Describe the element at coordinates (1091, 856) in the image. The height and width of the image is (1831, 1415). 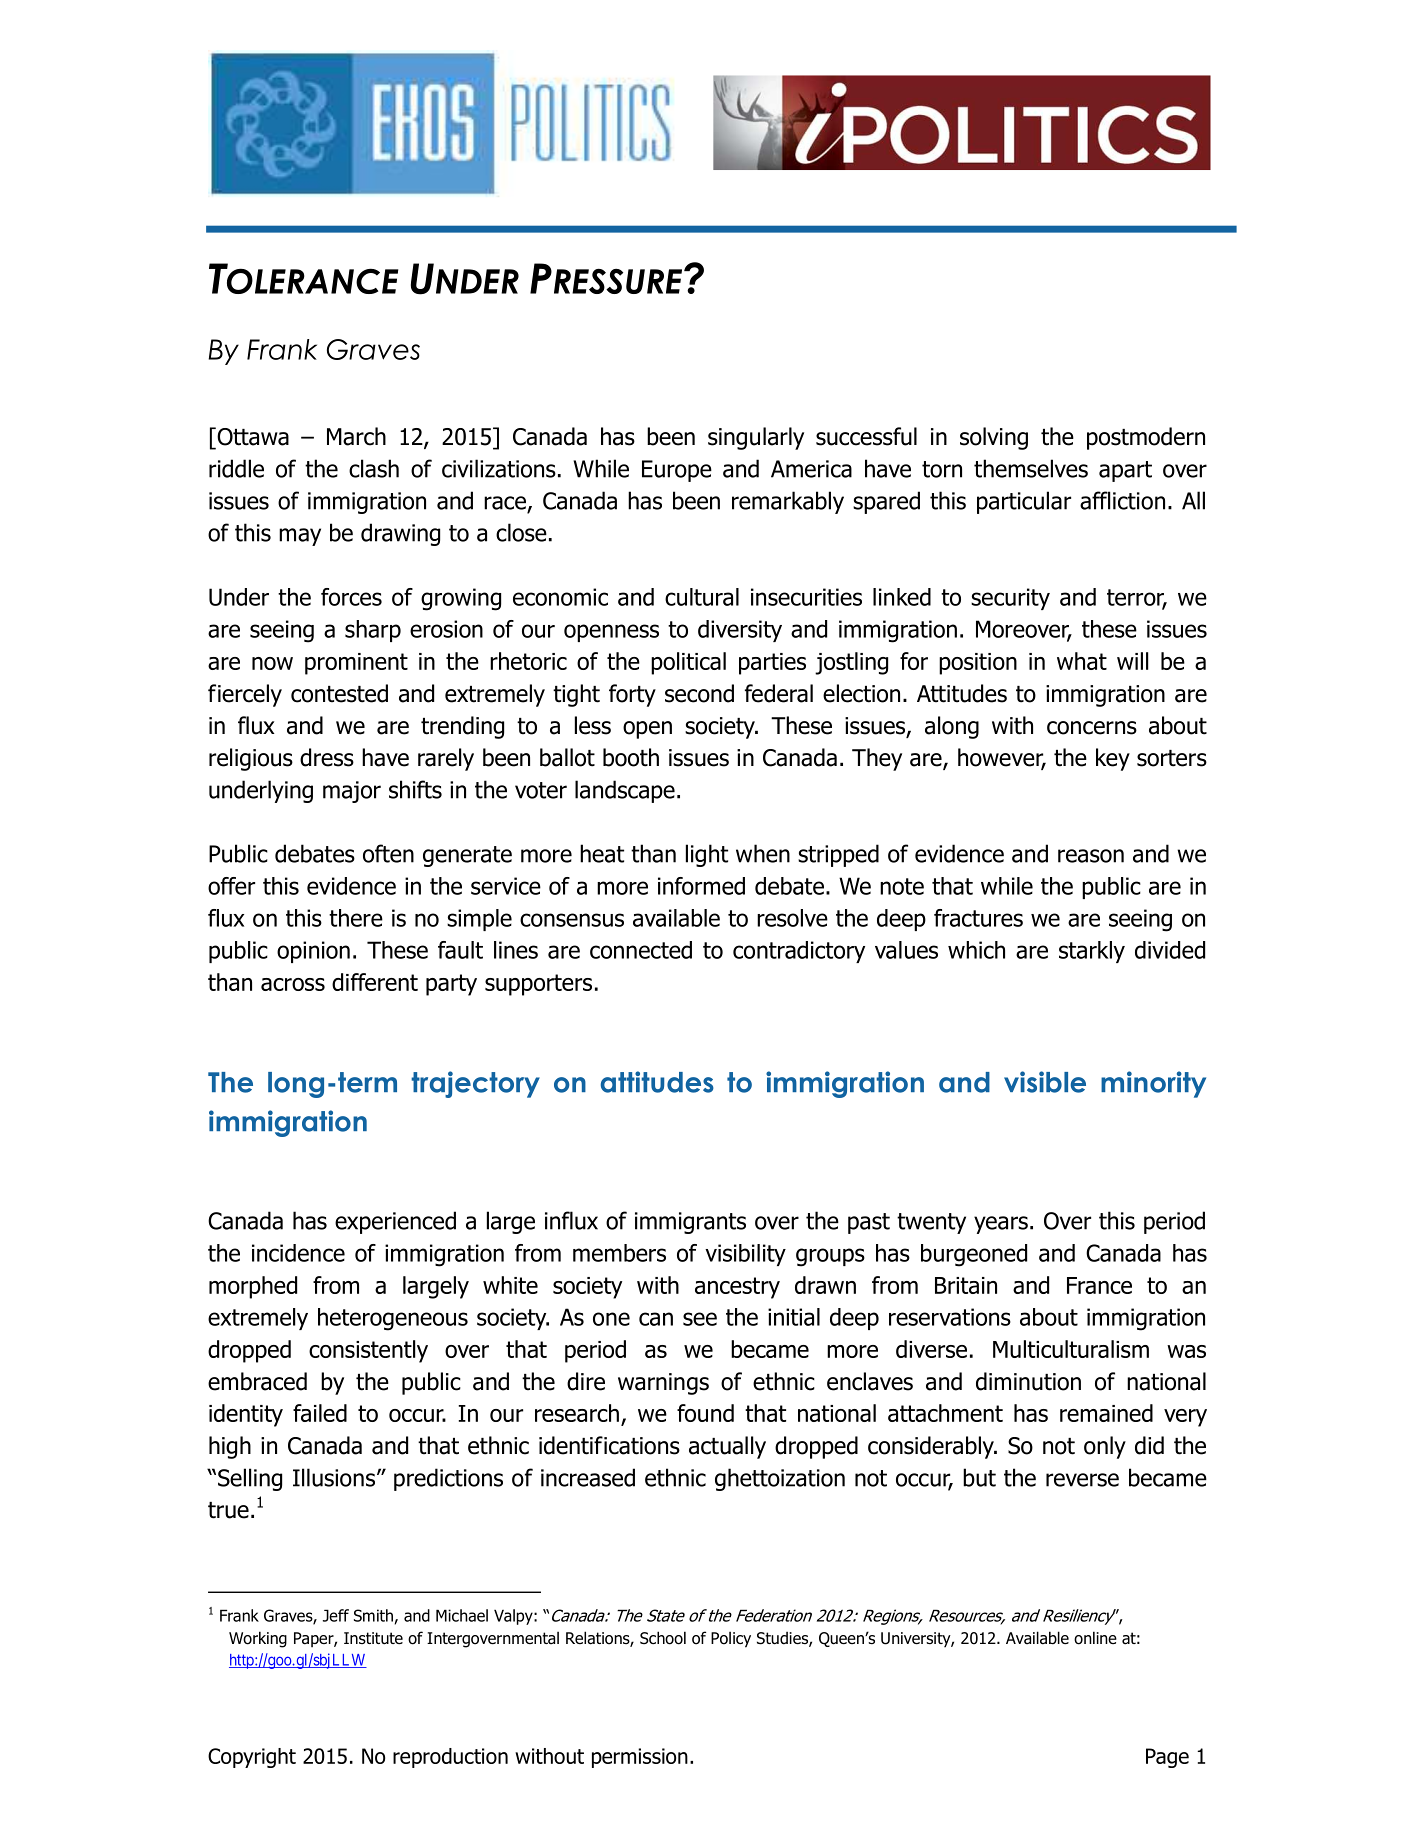
I see `reason` at that location.
